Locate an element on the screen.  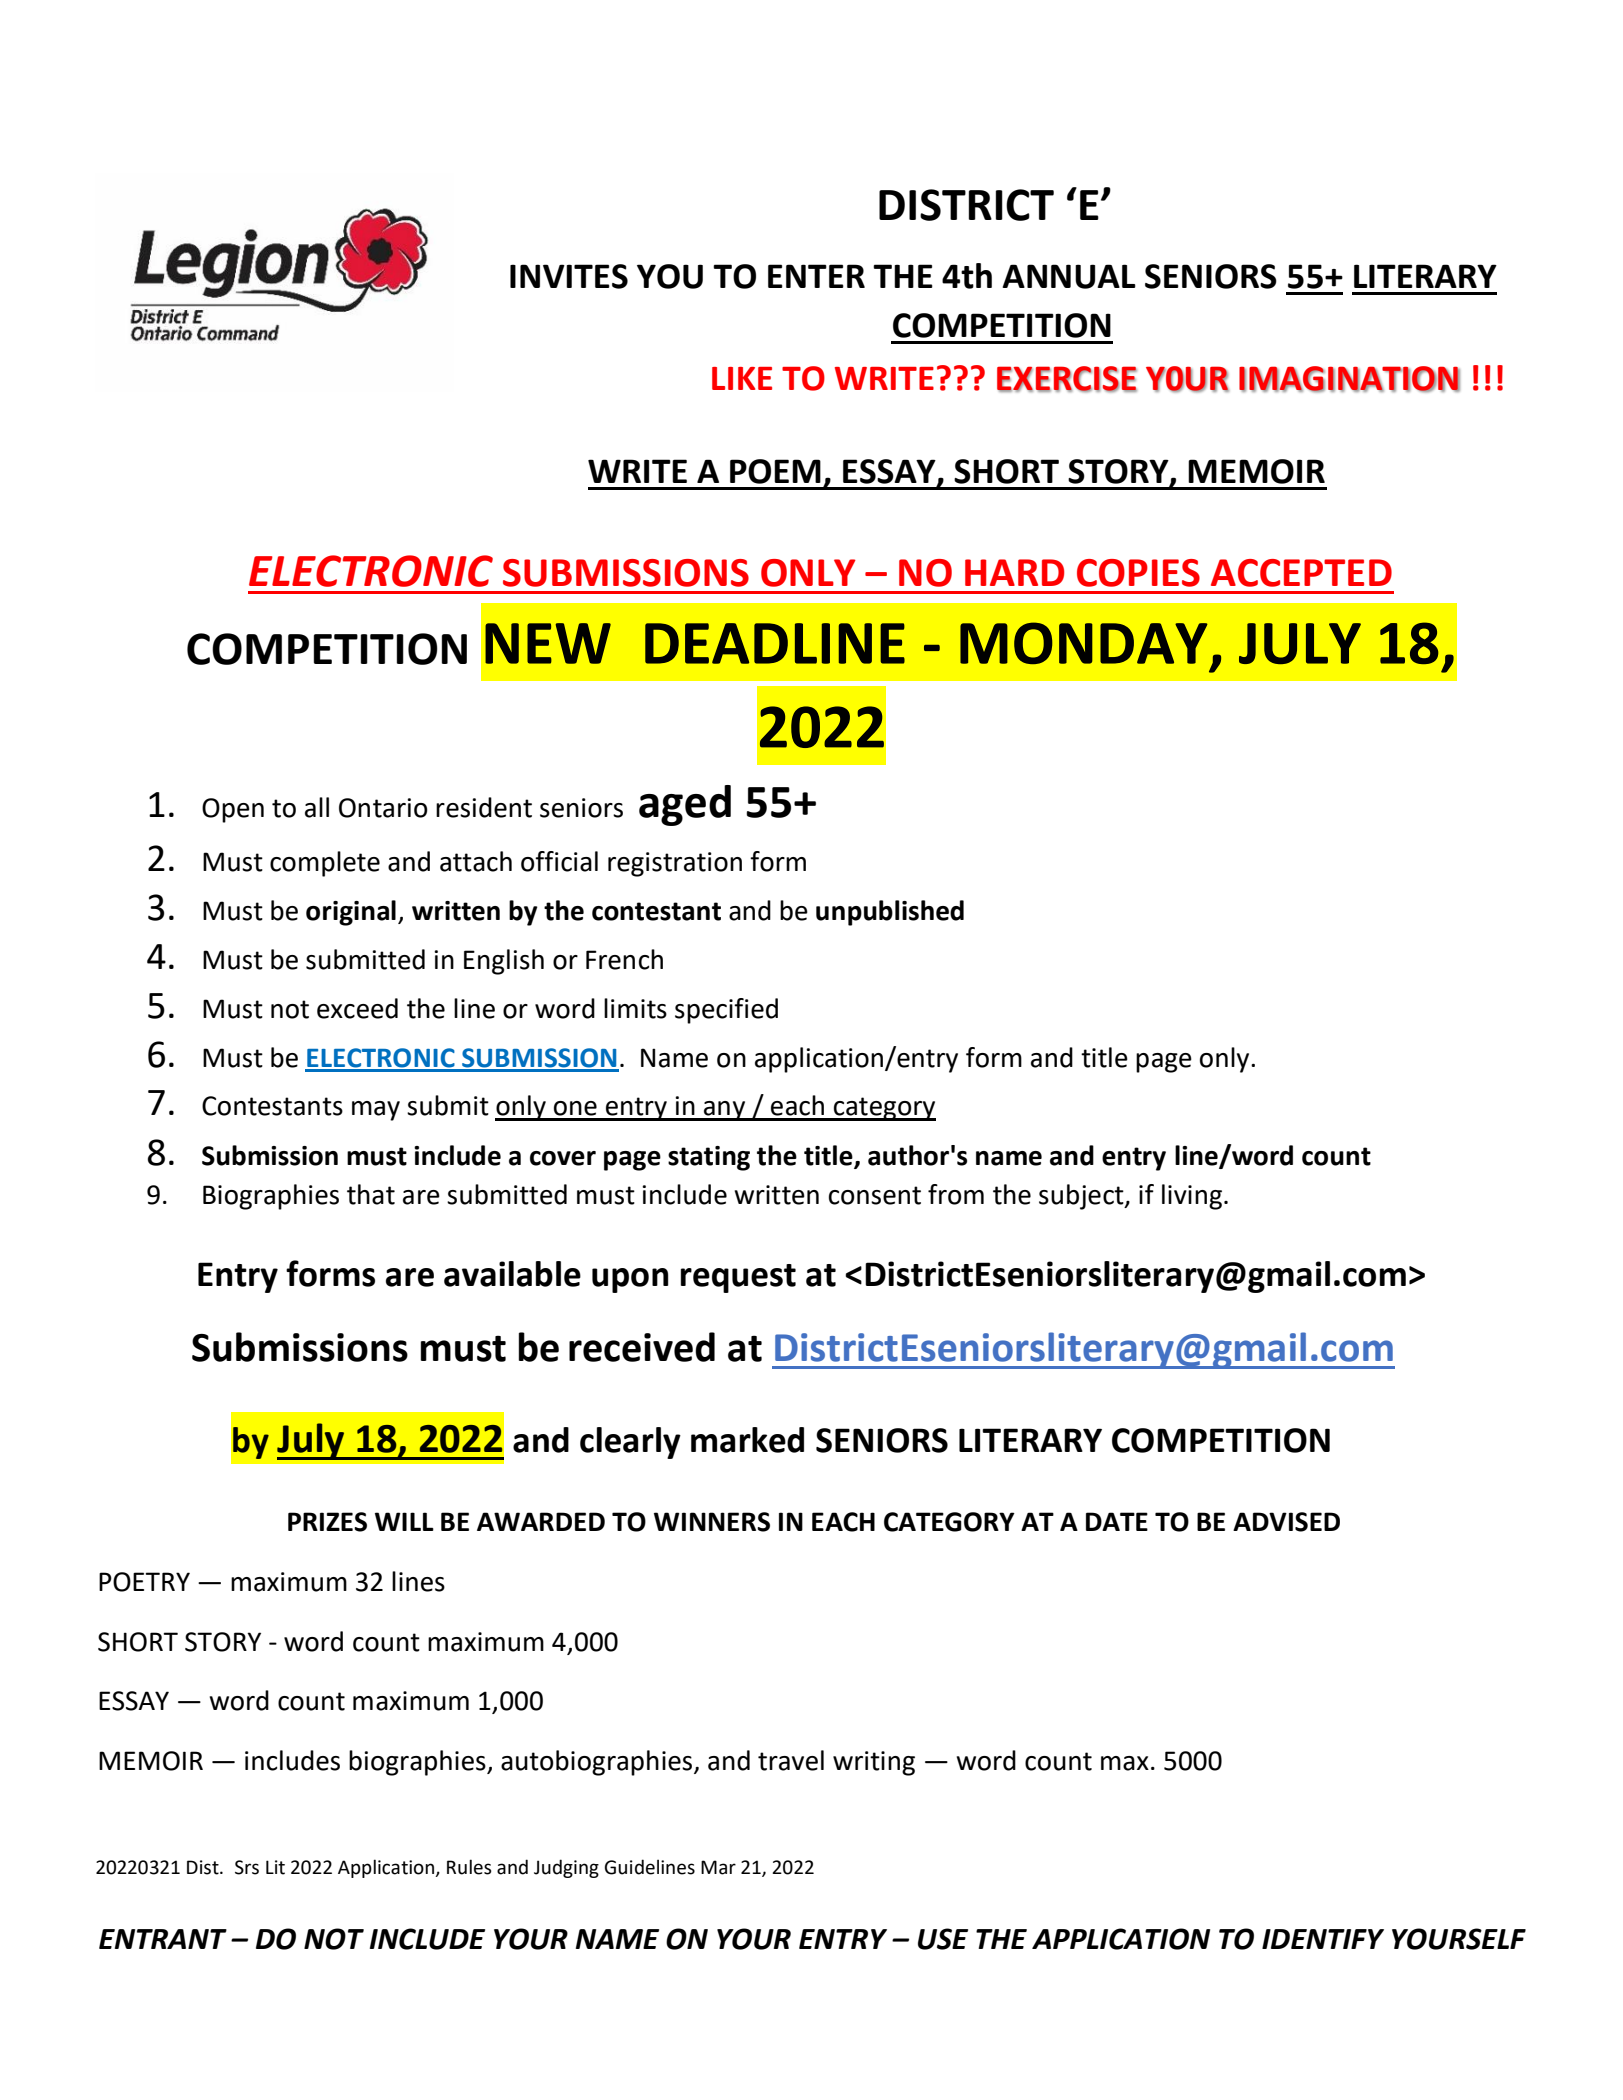
INVITES is located at coordinates (569, 276).
